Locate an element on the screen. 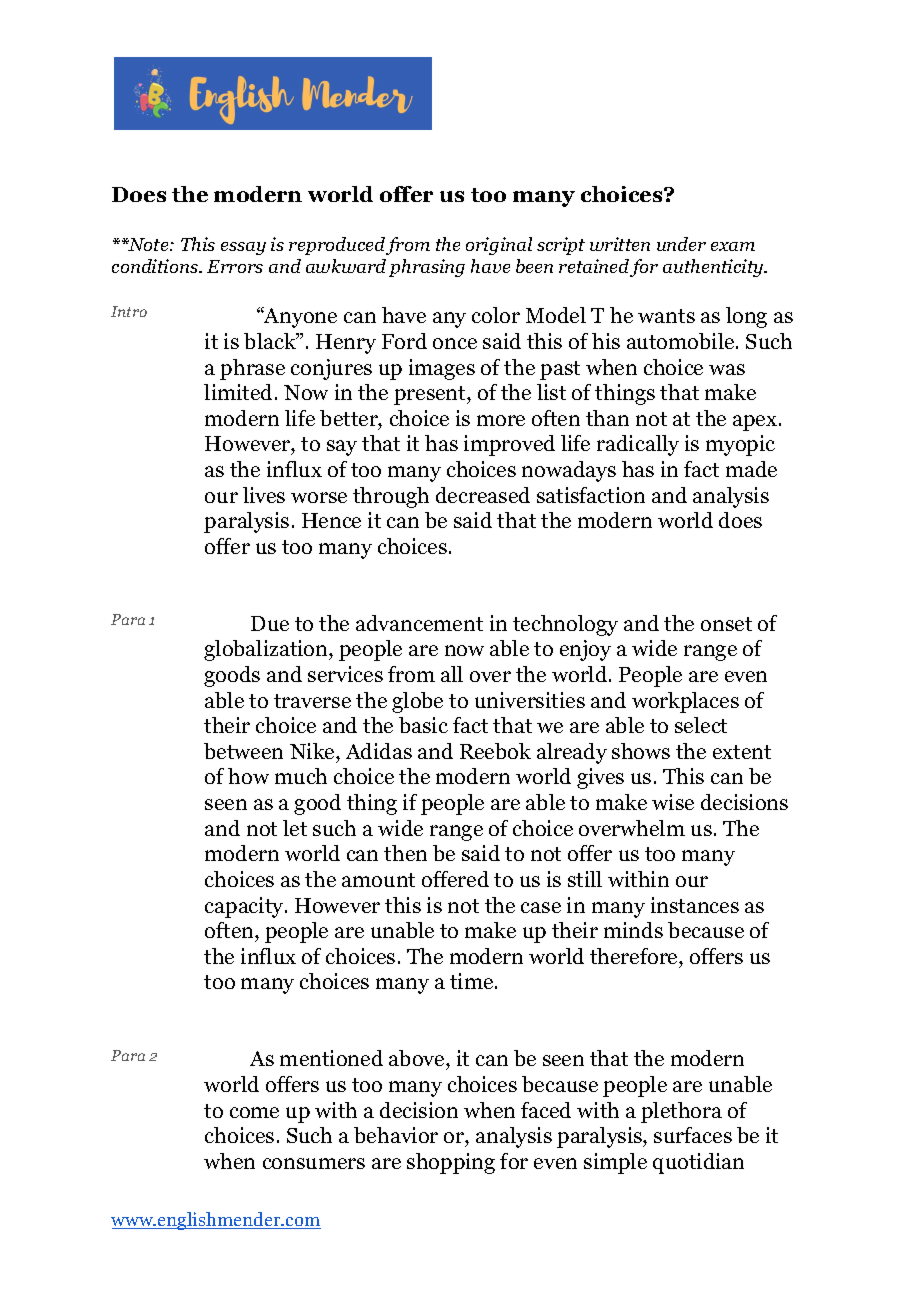  phrasing is located at coordinates (427, 268).
